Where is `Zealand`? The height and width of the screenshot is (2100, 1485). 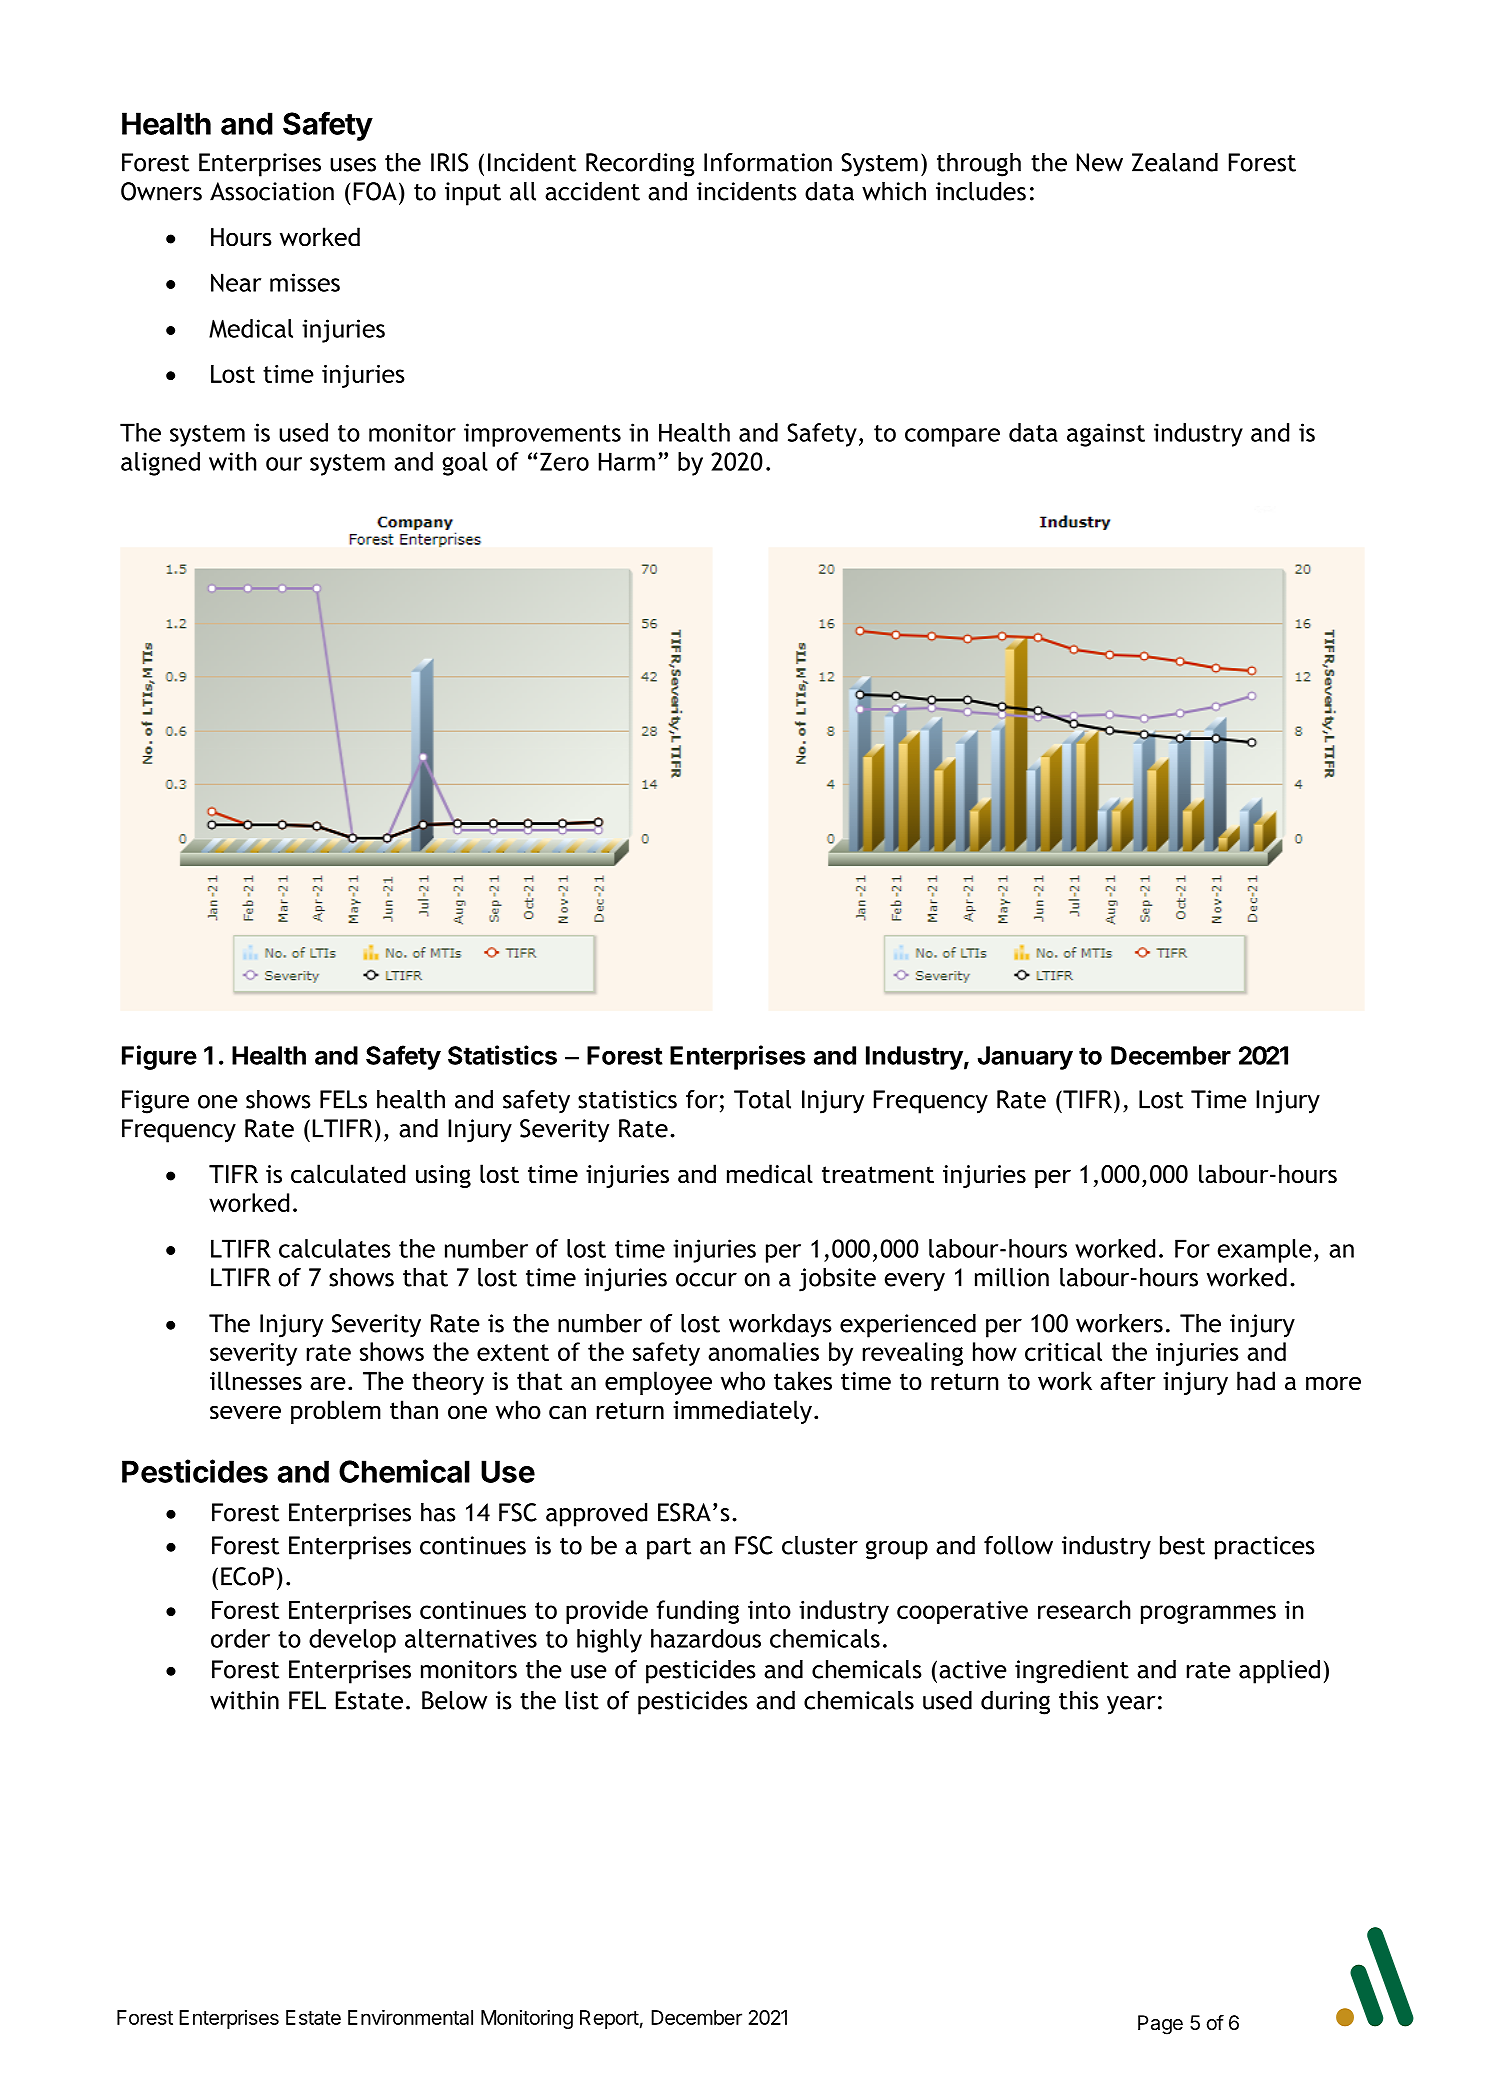 Zealand is located at coordinates (1175, 162).
